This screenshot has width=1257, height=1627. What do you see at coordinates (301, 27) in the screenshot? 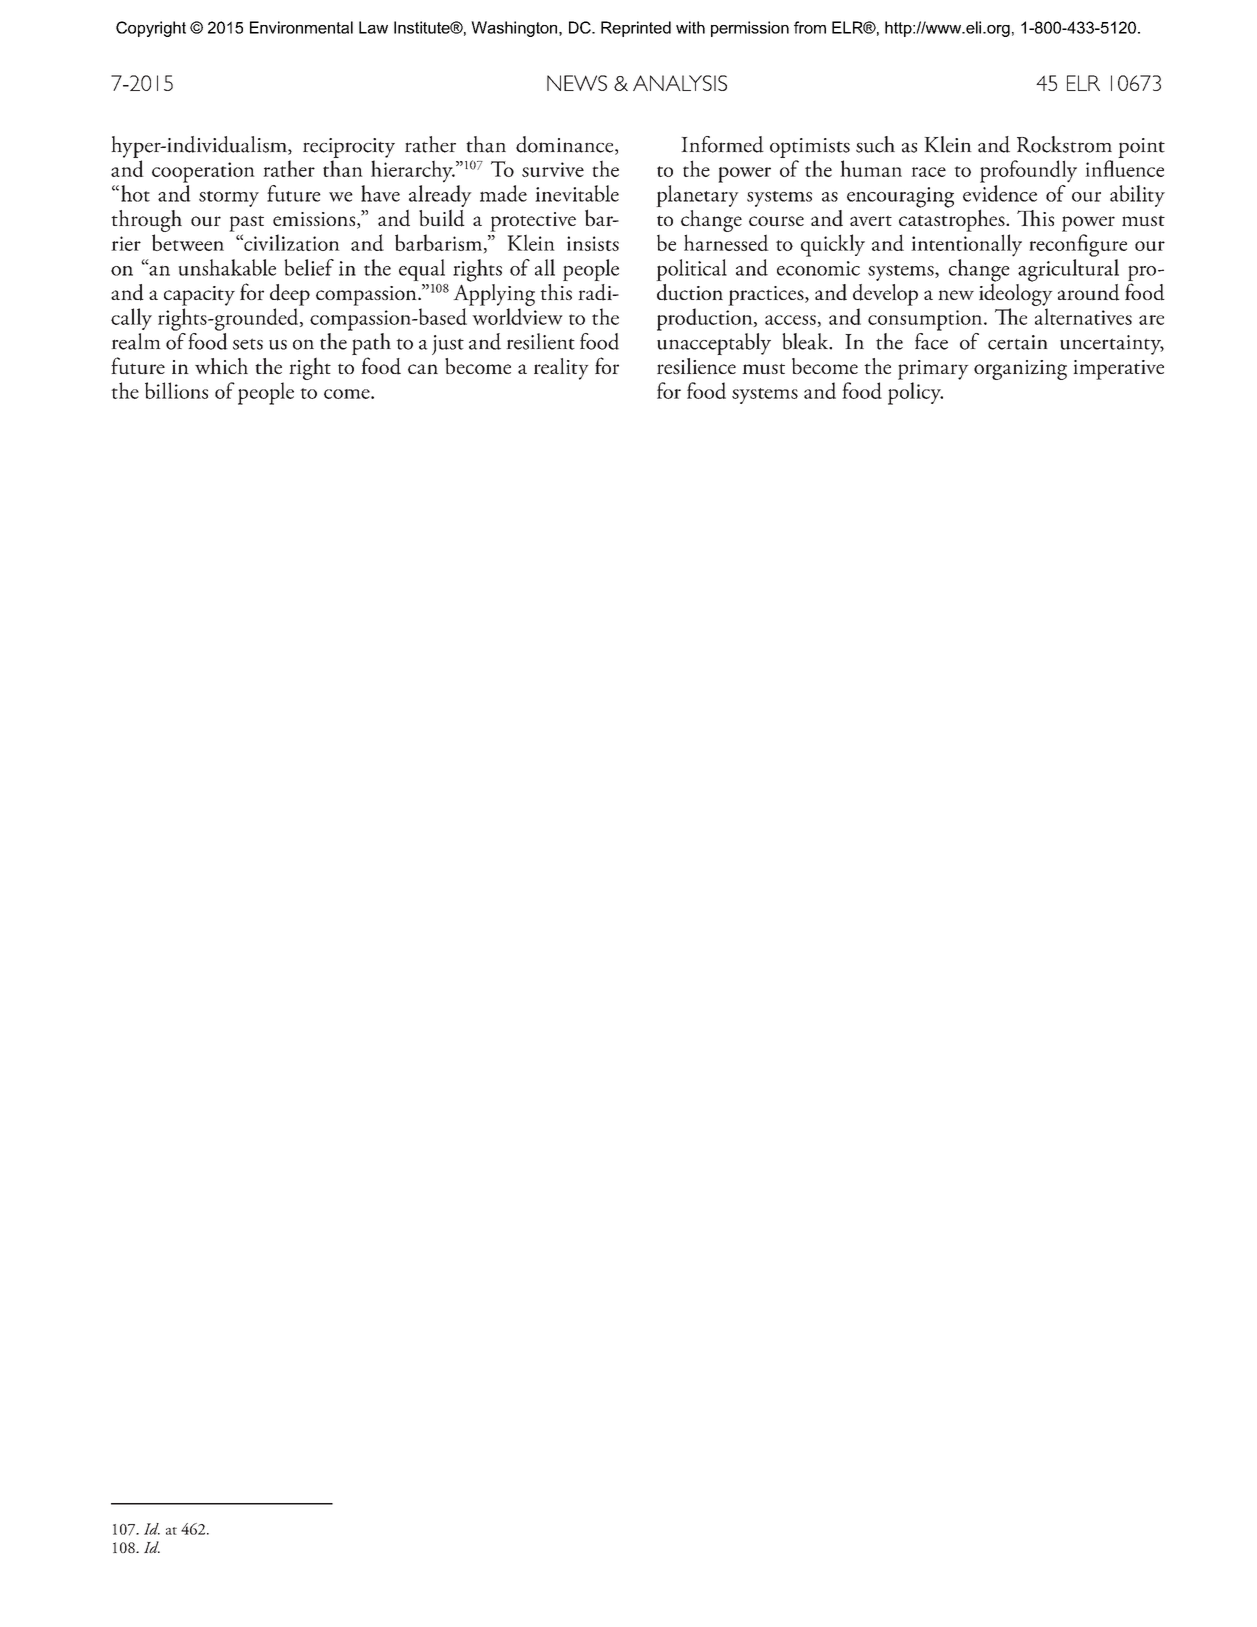
I see `Environmental` at bounding box center [301, 27].
